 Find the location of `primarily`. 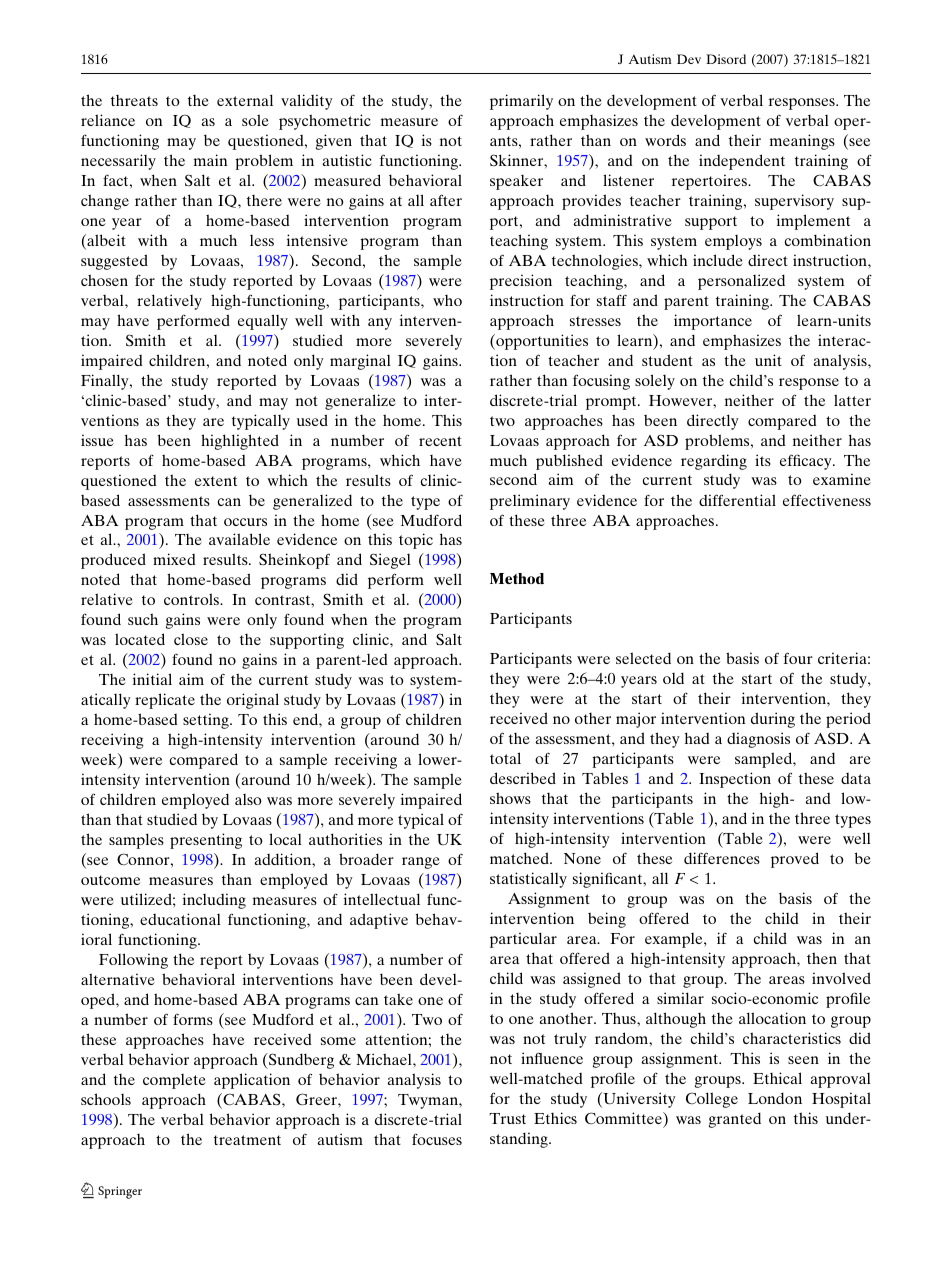

primarily is located at coordinates (521, 102).
